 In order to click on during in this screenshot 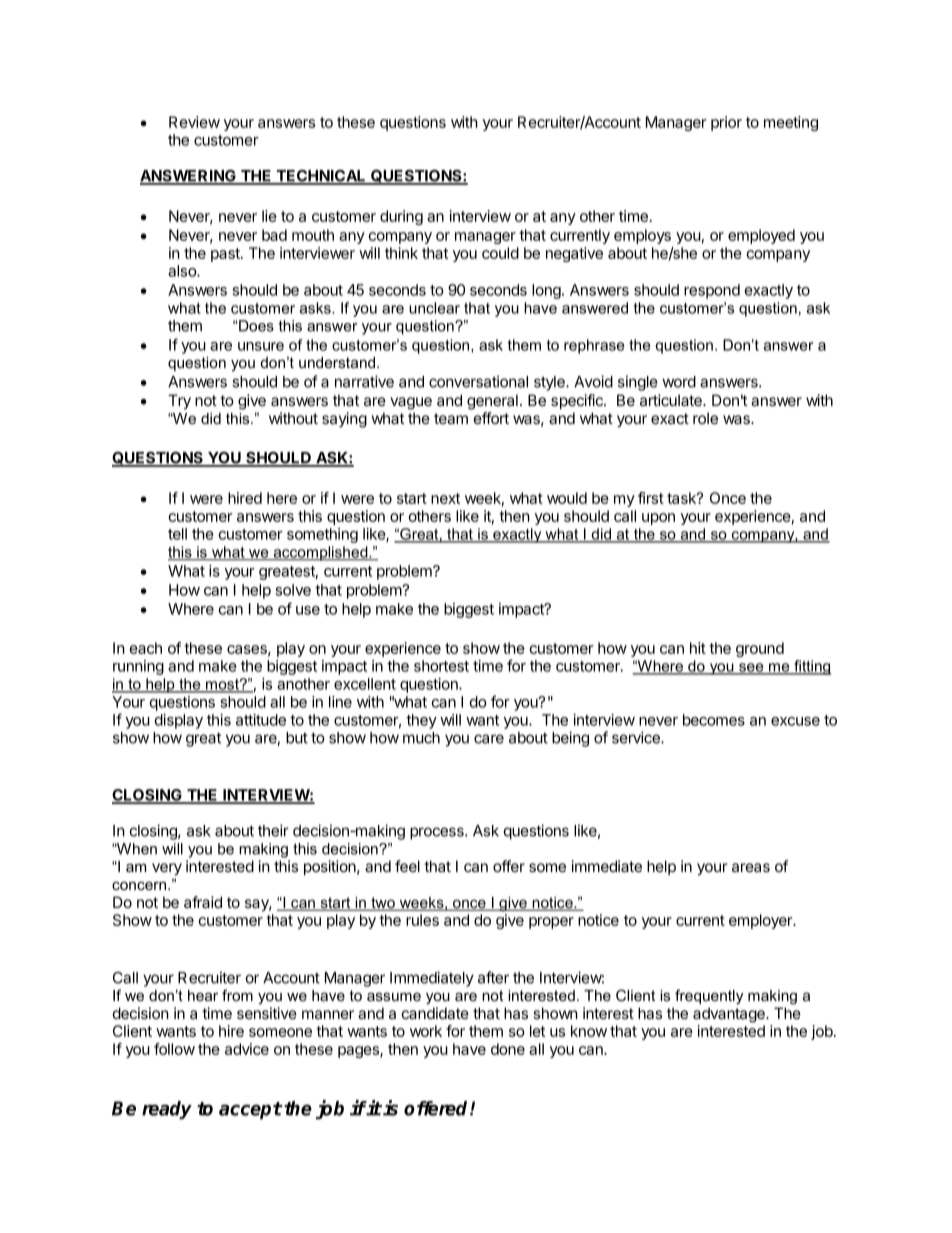, I will do `click(401, 217)`.
